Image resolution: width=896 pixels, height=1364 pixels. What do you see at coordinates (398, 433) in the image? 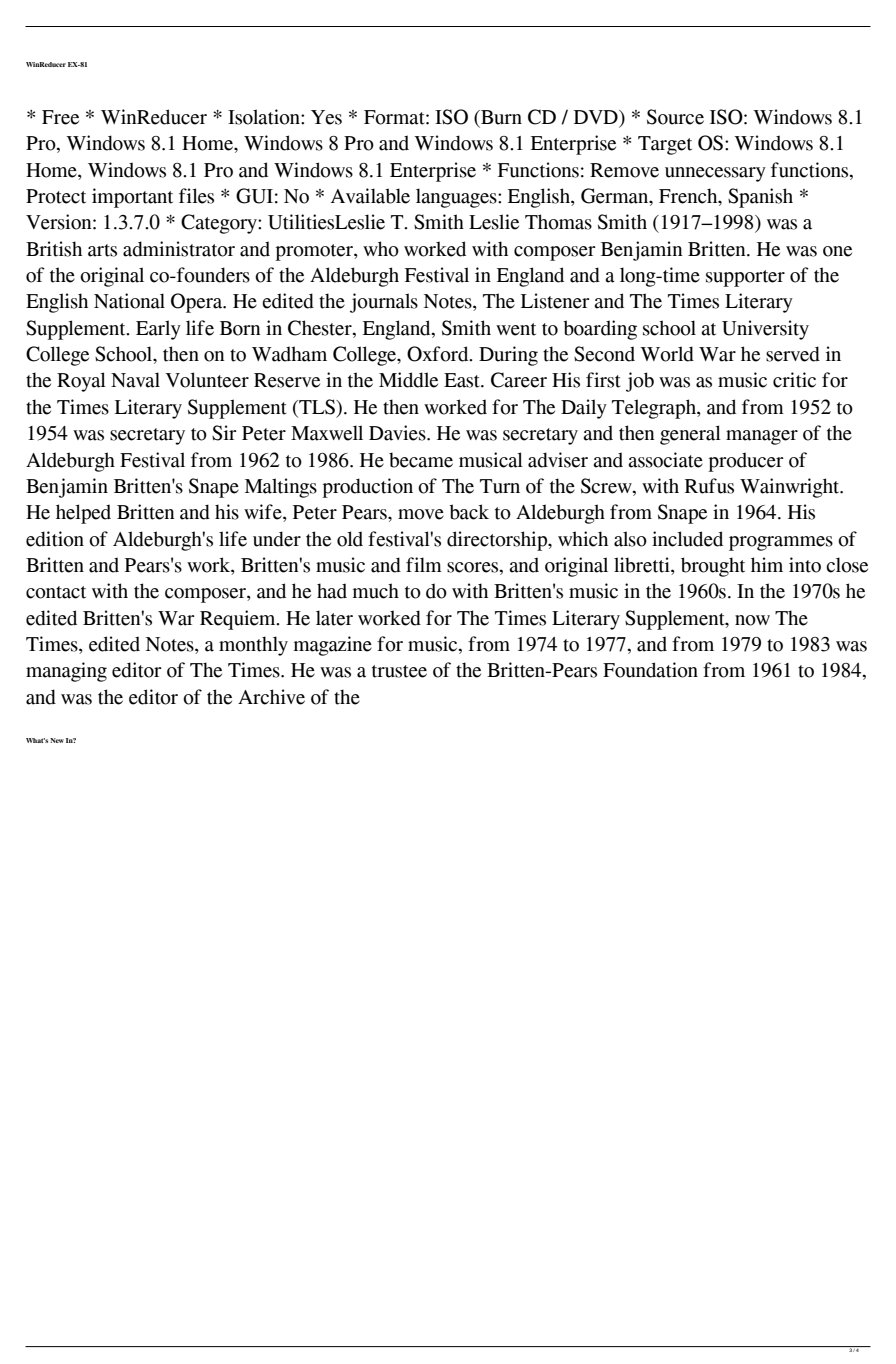
I see `Davies` at bounding box center [398, 433].
